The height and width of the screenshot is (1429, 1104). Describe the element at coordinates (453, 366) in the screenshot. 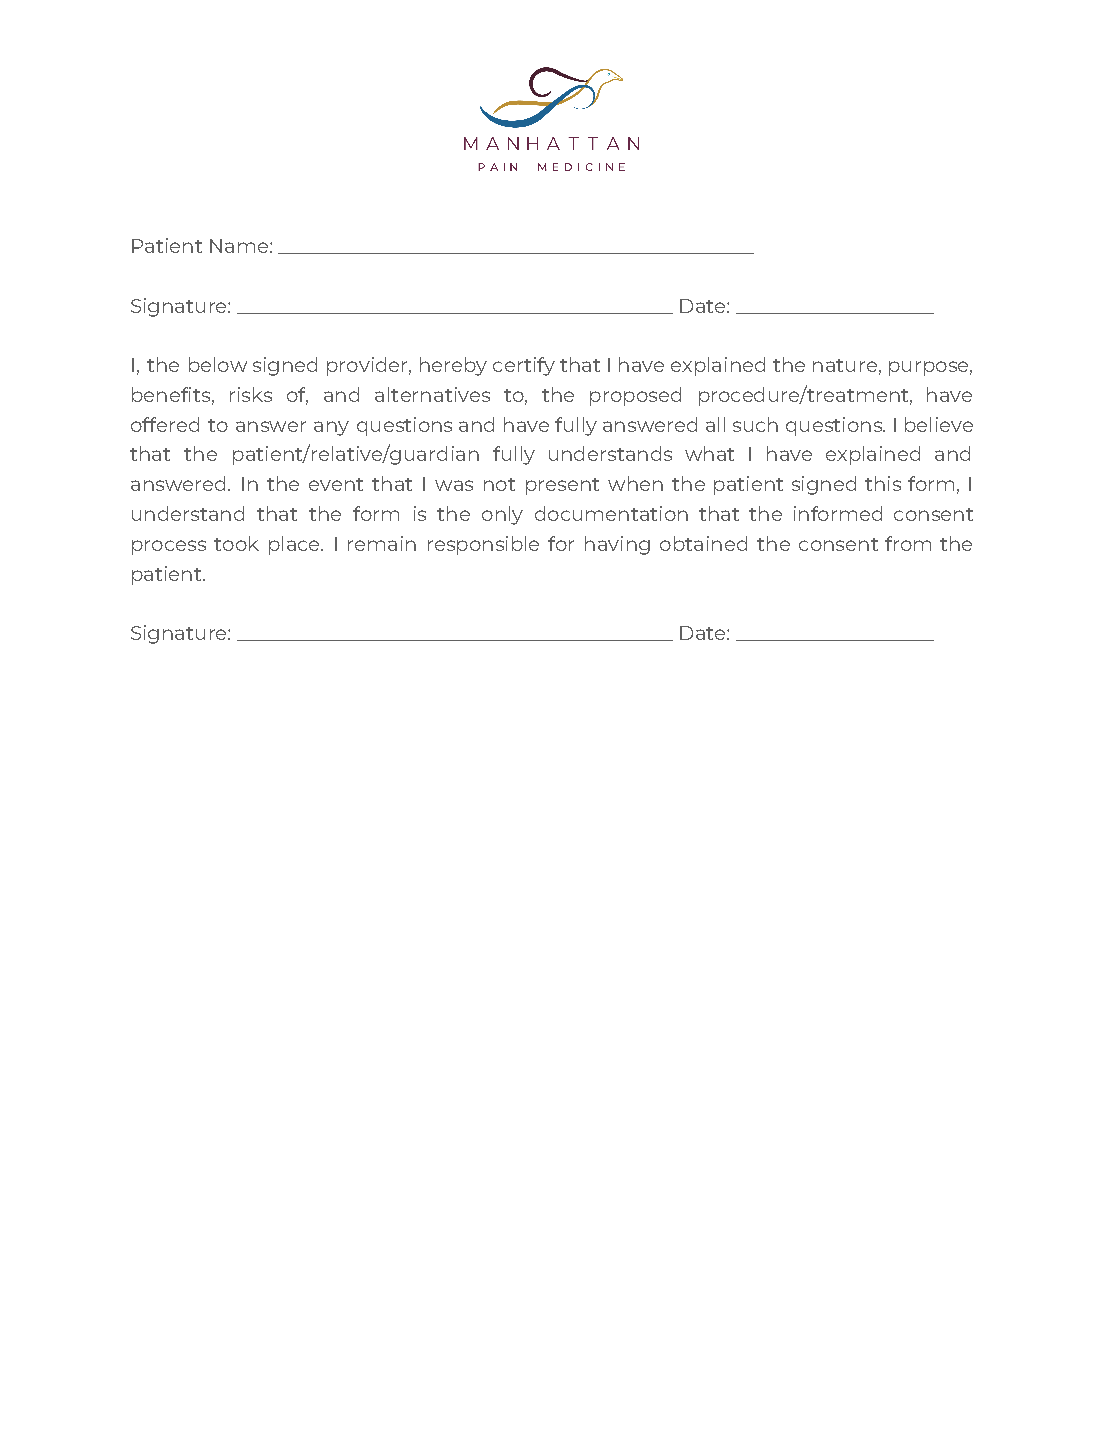

I see `hereby` at that location.
